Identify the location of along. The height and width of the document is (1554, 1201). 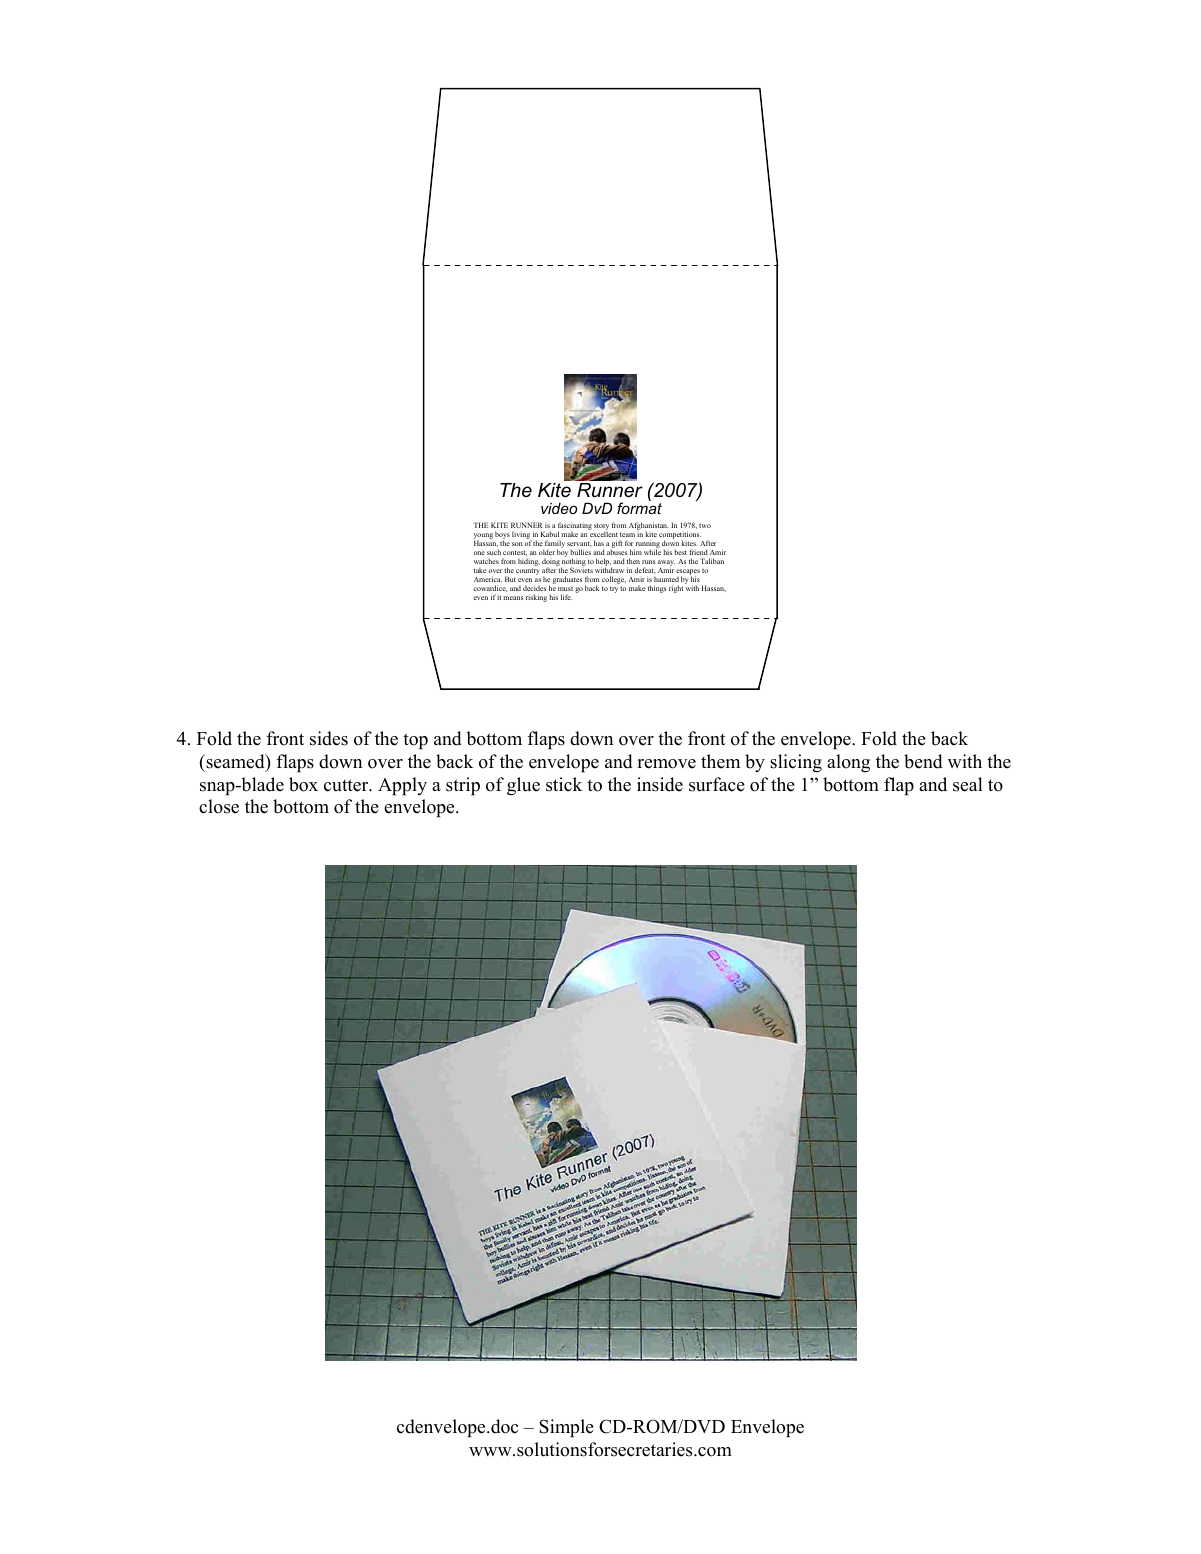
(848, 763).
